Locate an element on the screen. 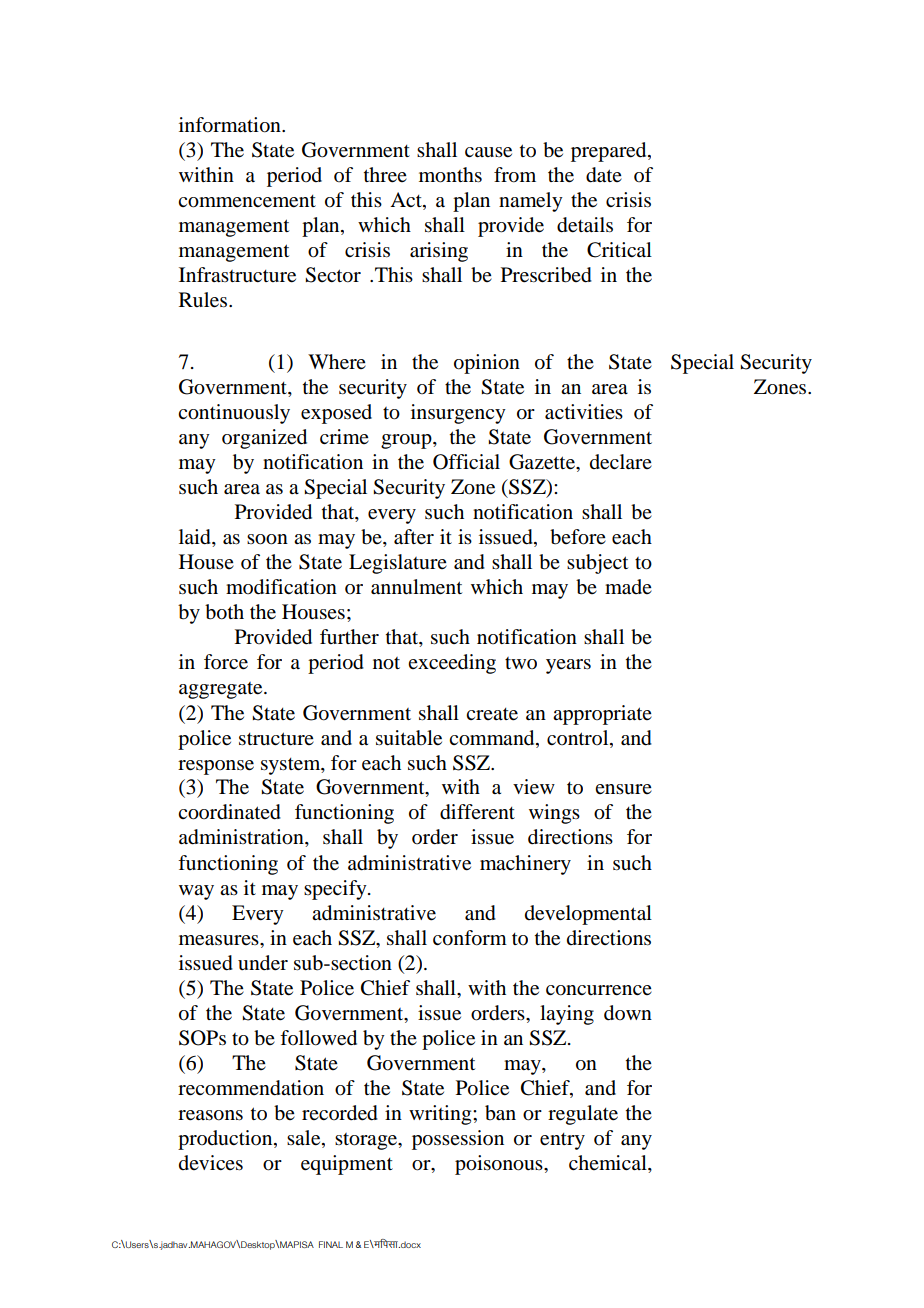 The width and height of the screenshot is (924, 1308). years is located at coordinates (568, 666).
